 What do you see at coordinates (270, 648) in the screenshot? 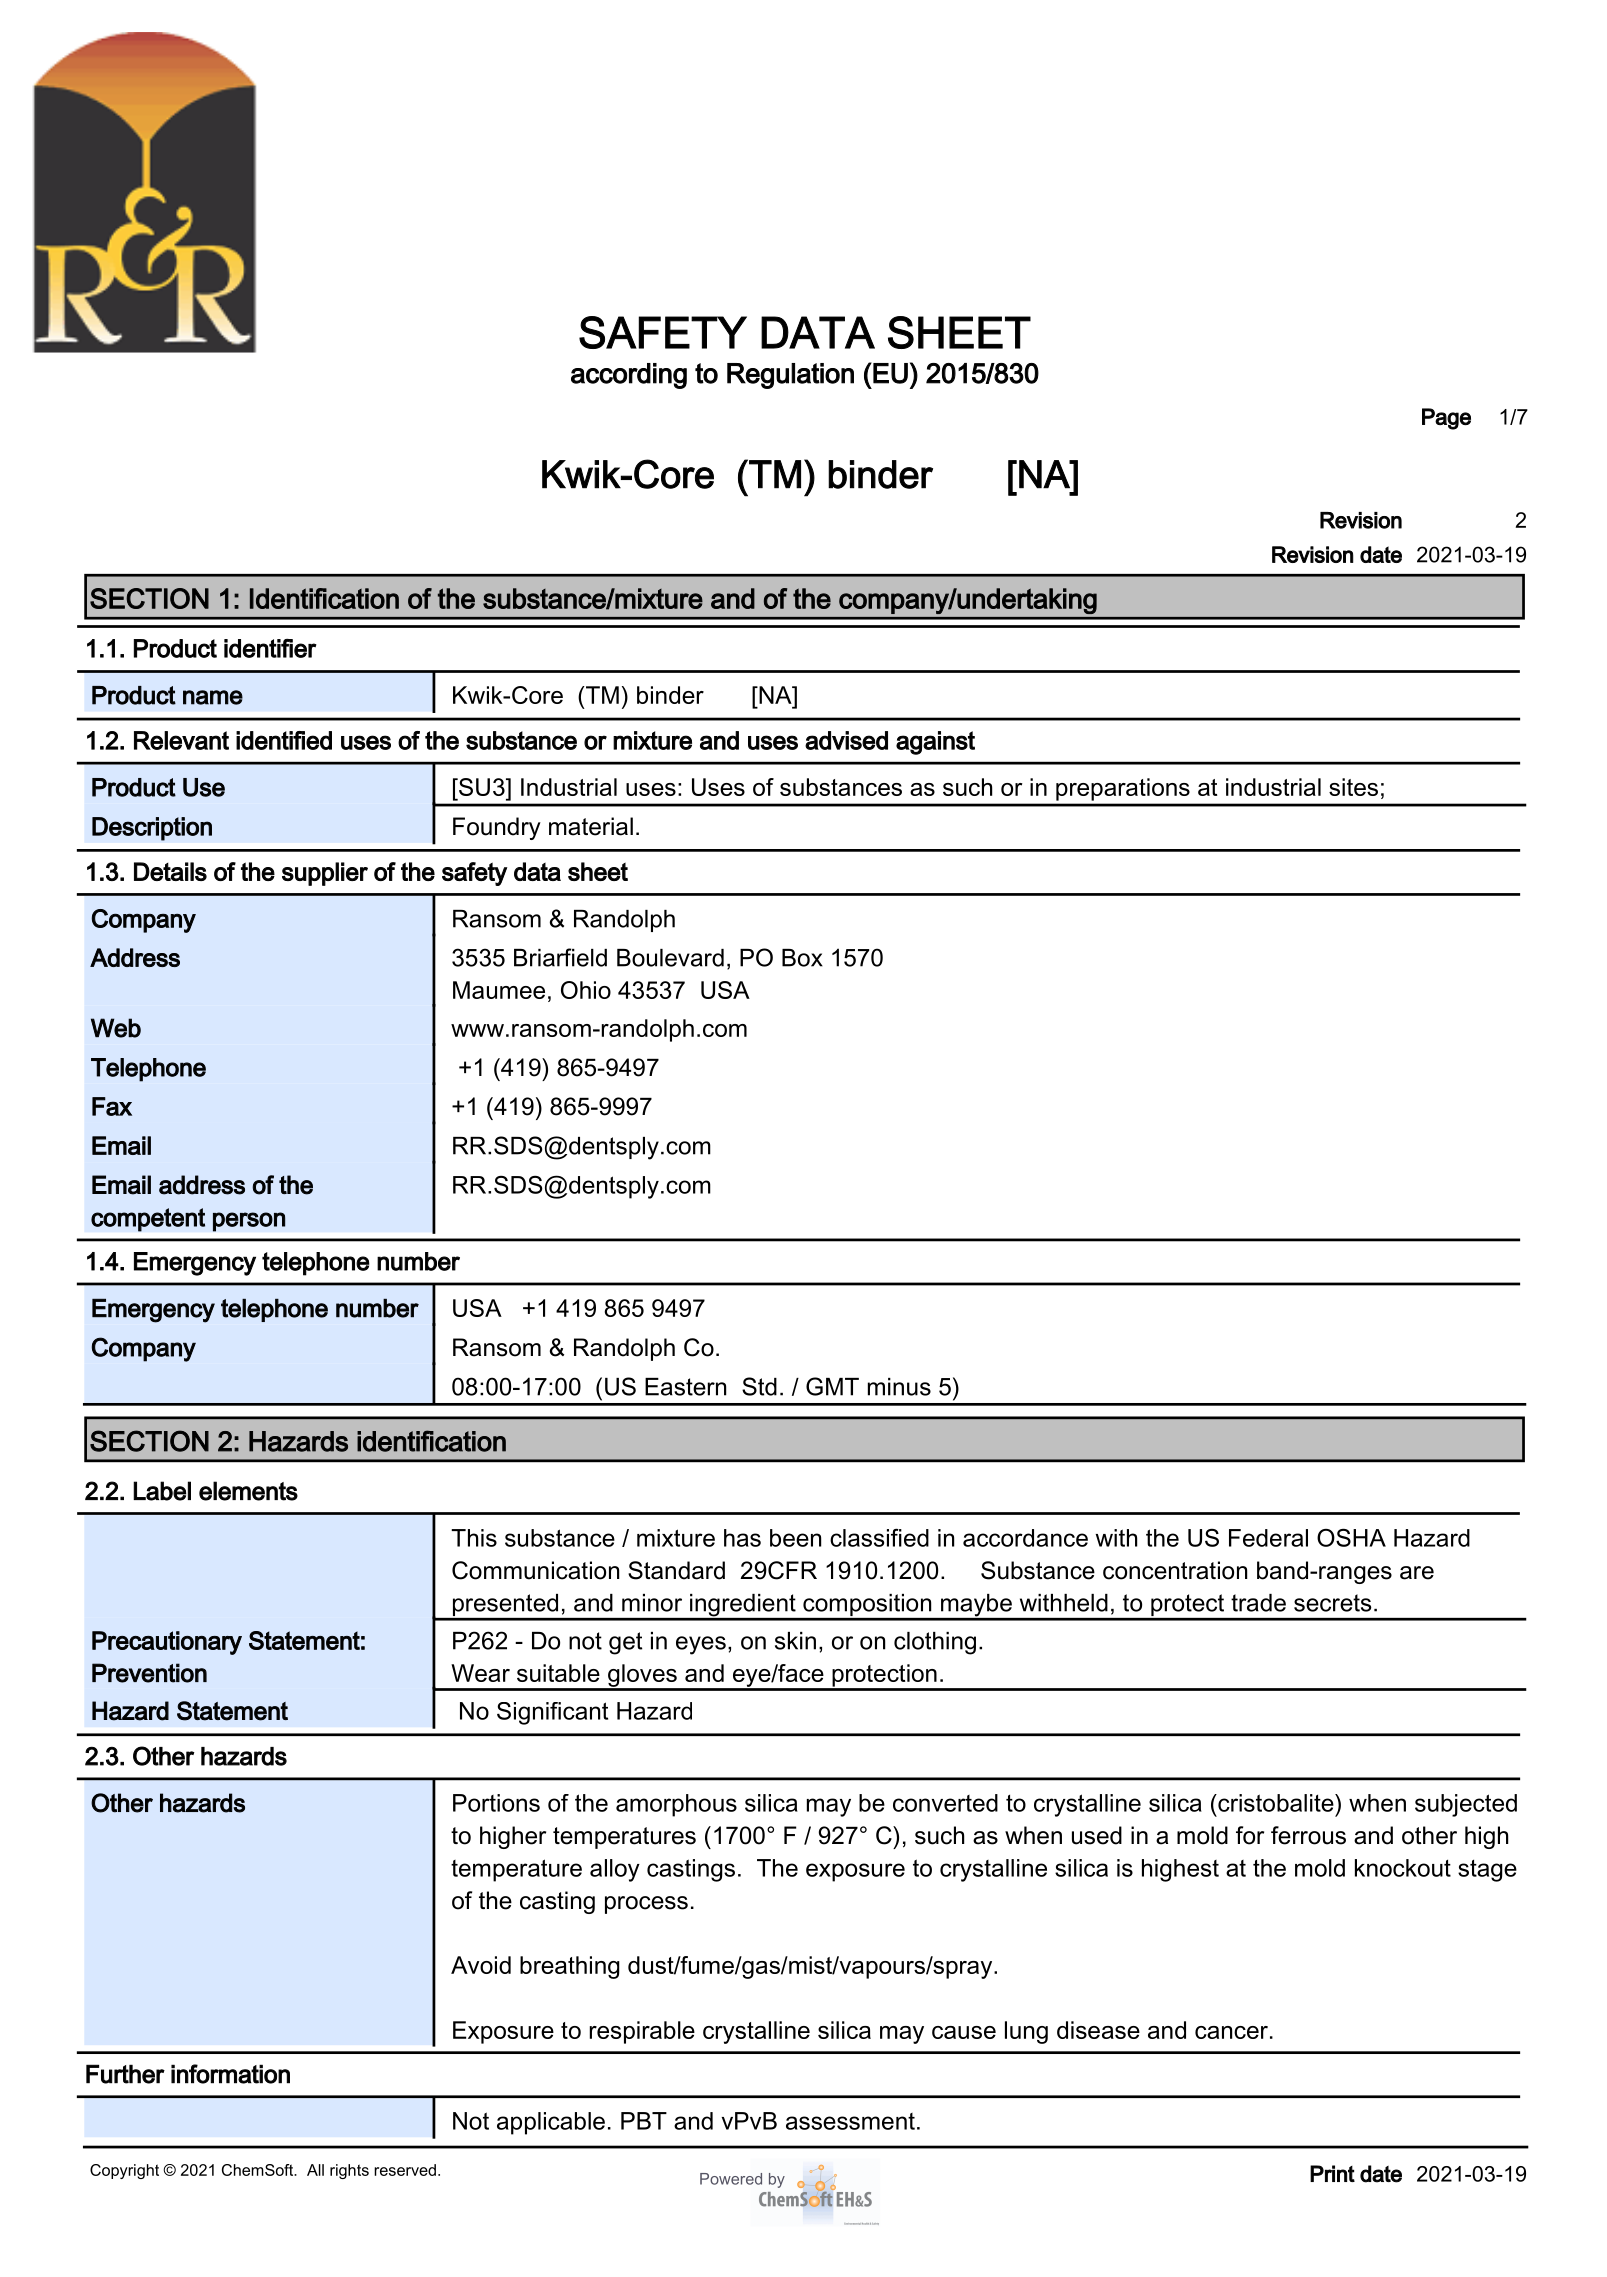
I see `identifier` at bounding box center [270, 648].
